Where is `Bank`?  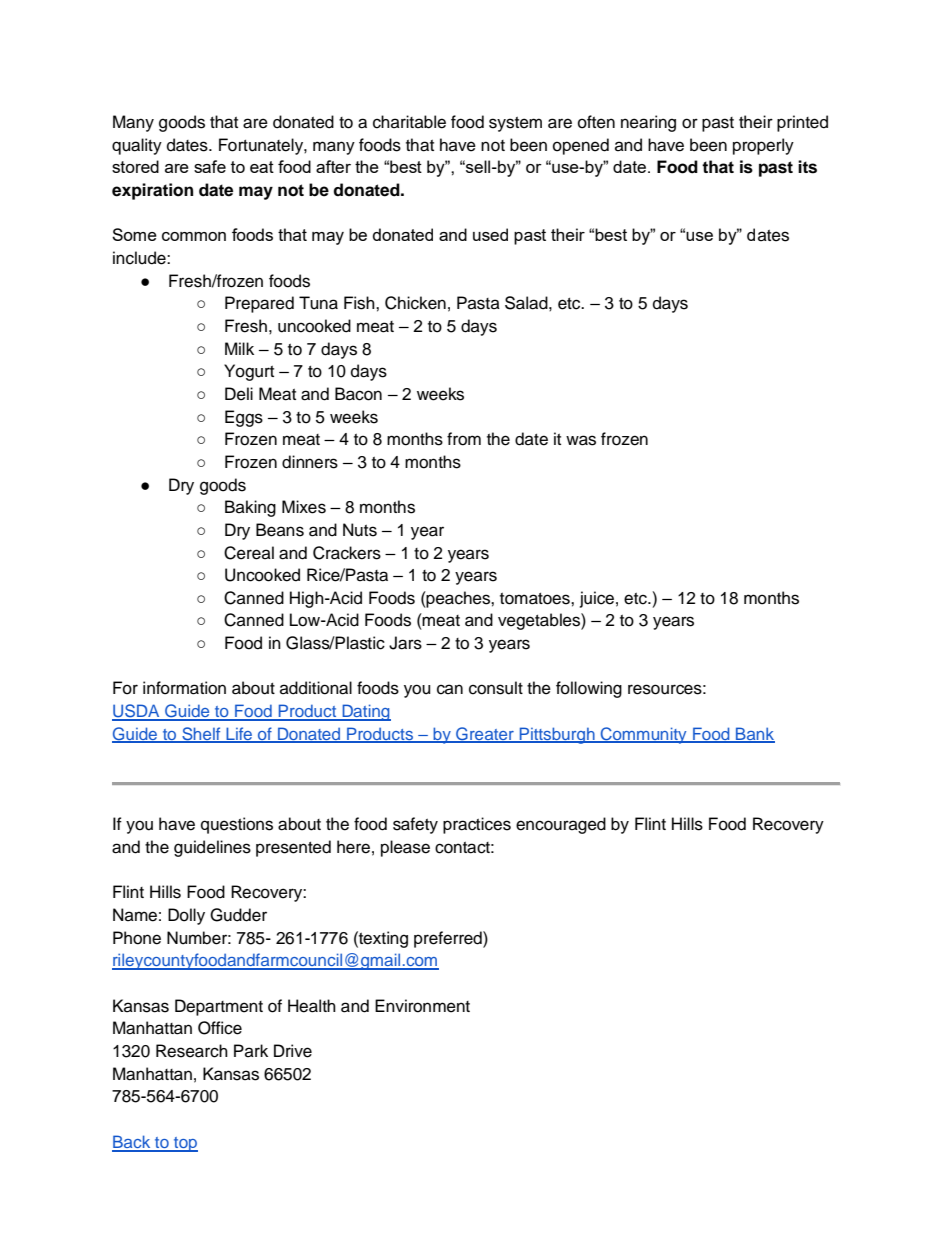 Bank is located at coordinates (754, 734).
